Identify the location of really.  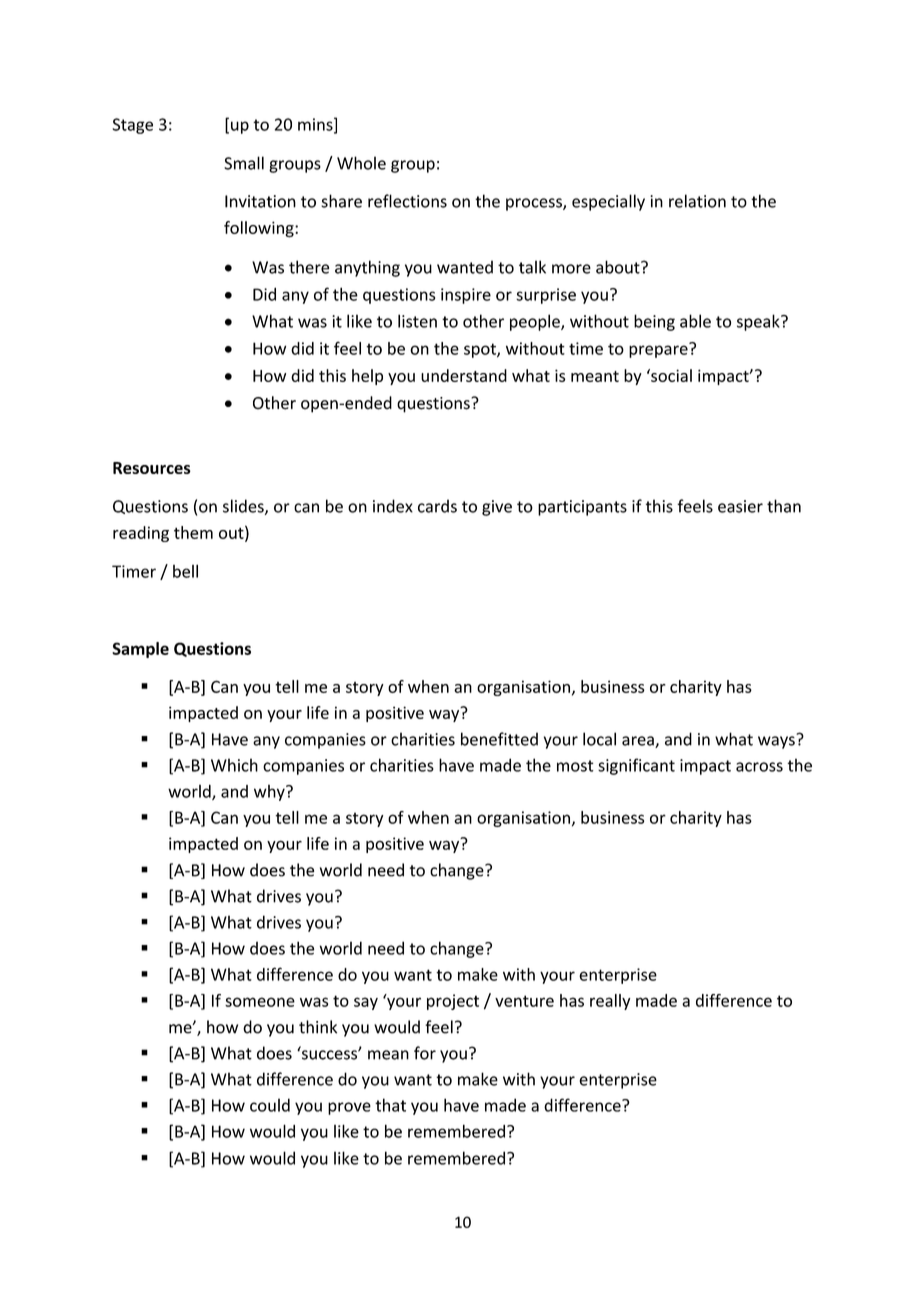
(610, 1002).
